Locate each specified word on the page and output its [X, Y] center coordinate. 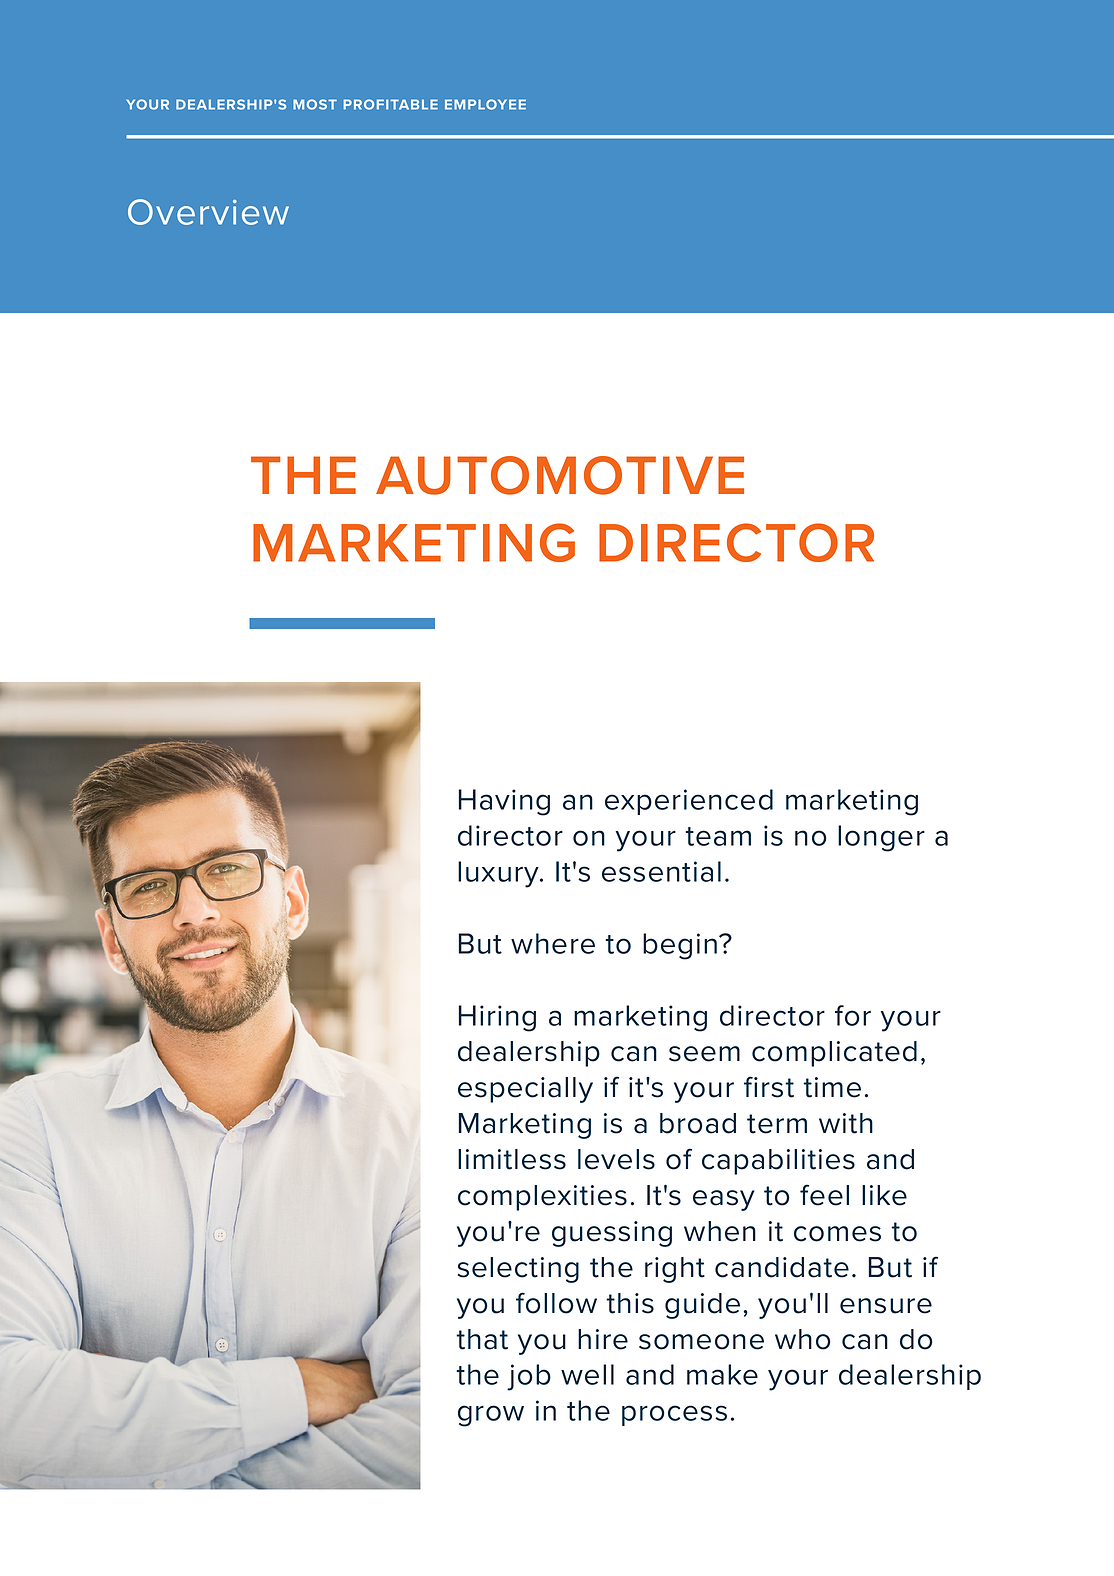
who [803, 1339]
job [529, 1377]
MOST [315, 104]
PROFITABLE [390, 104]
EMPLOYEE [485, 104]
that [482, 1339]
